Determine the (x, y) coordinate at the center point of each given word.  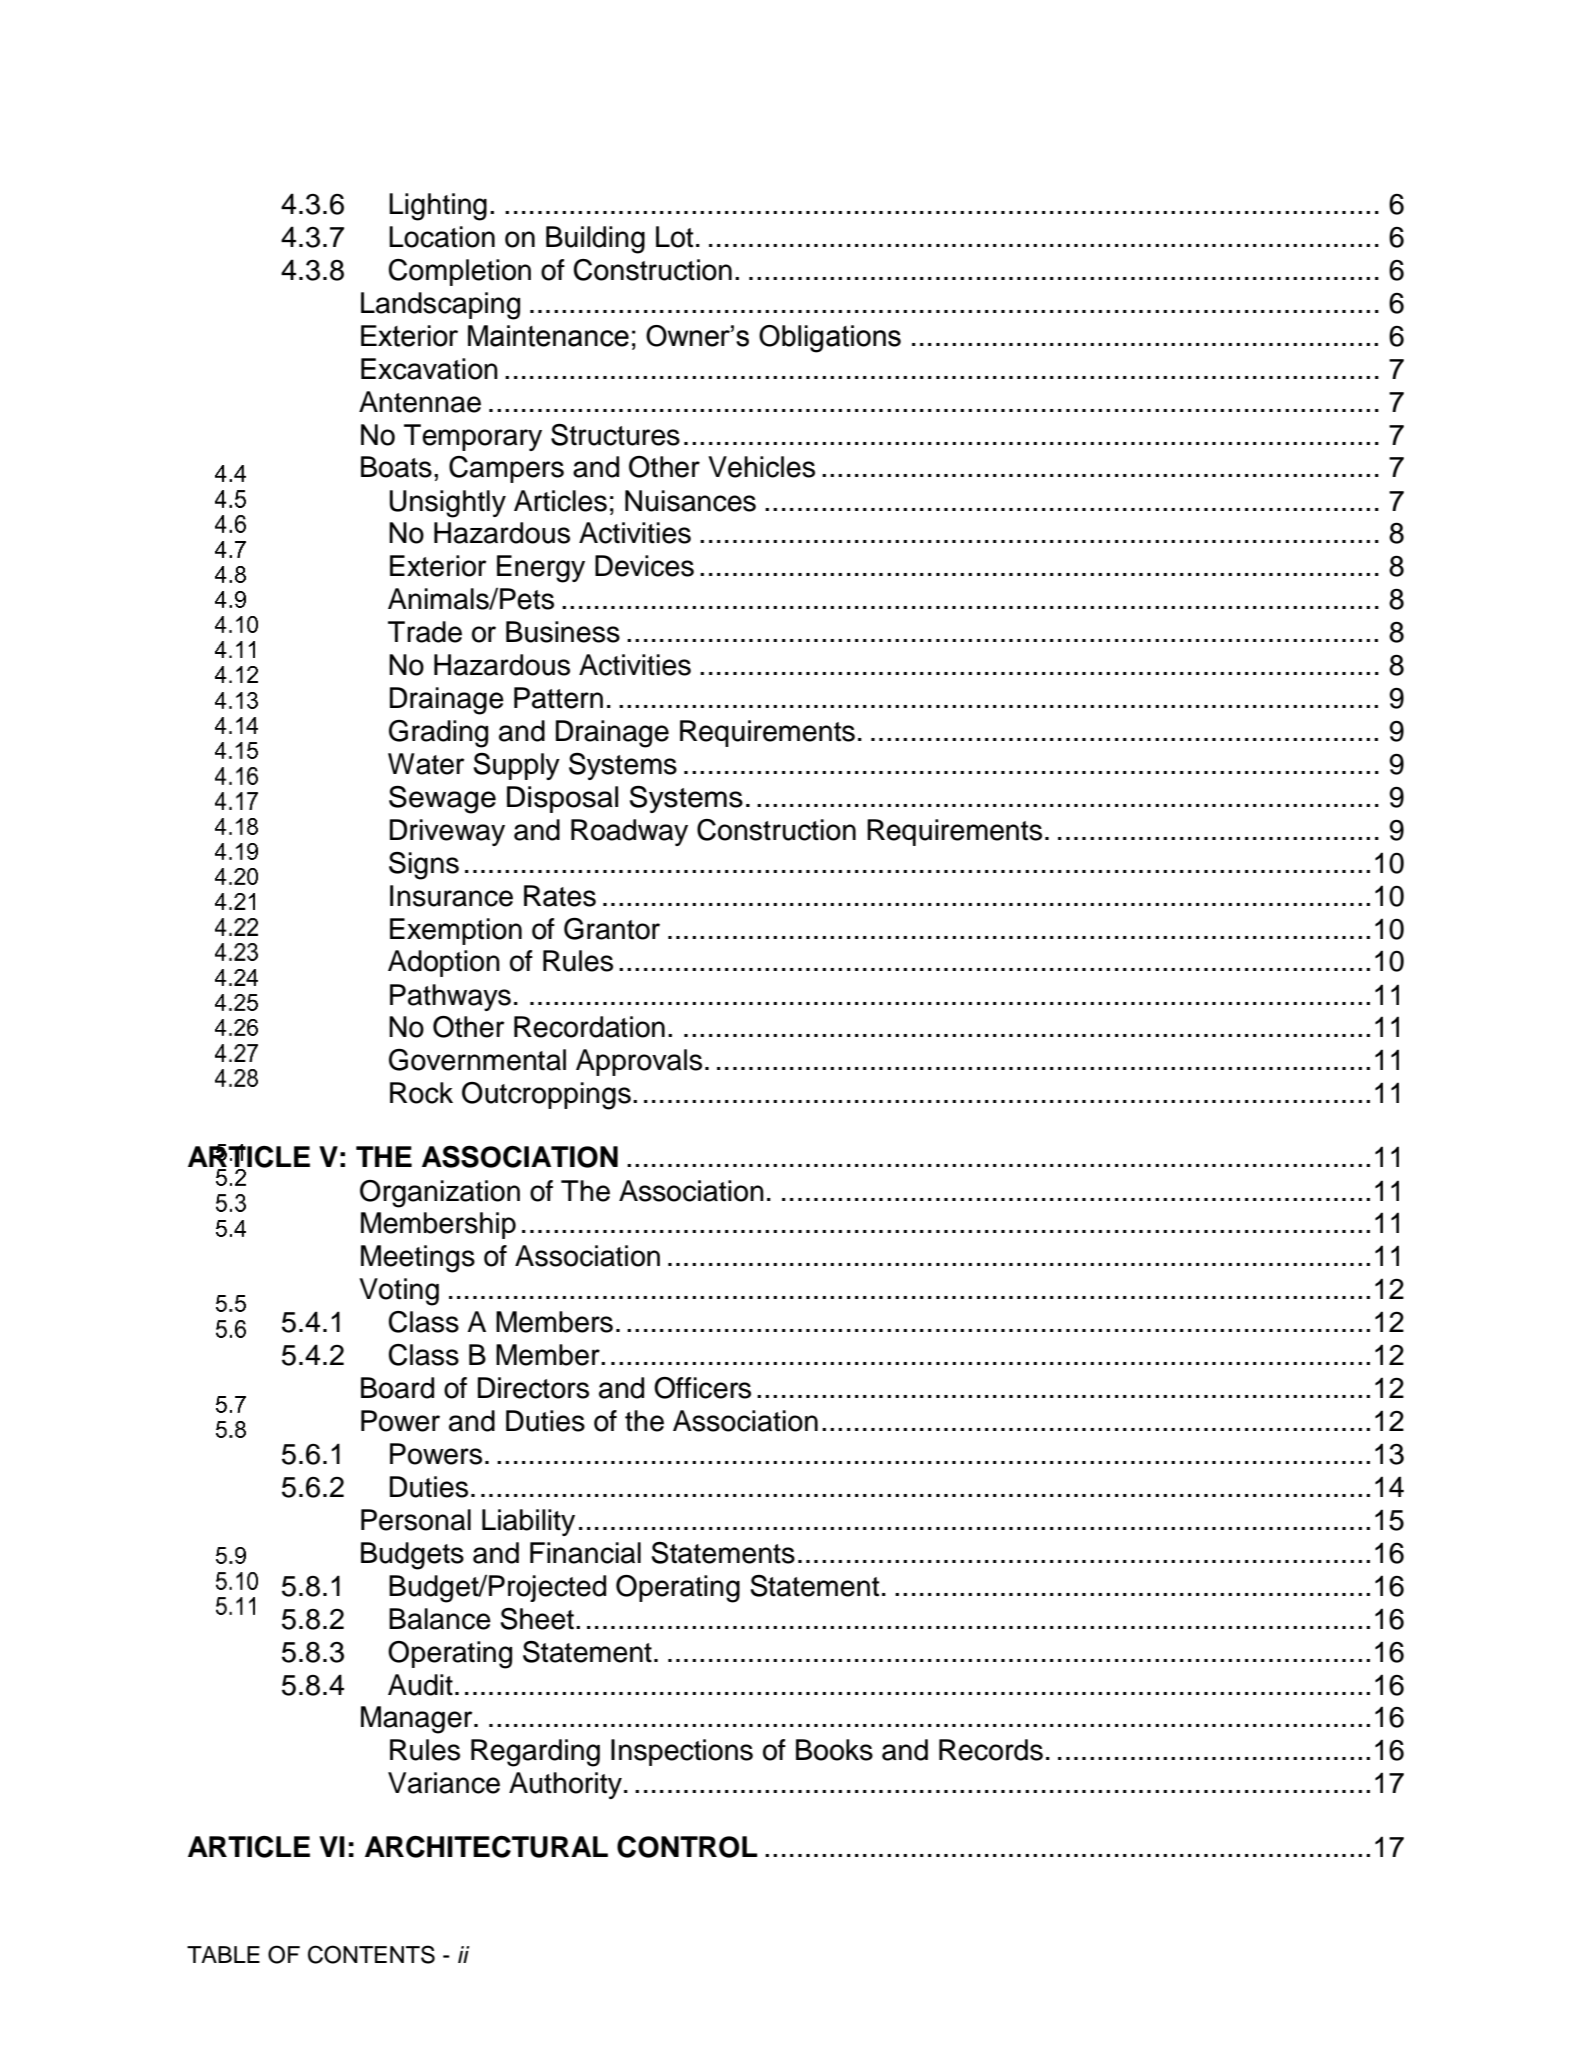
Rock (421, 1093)
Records (991, 1750)
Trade (425, 632)
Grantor (612, 929)
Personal (416, 1520)
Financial (585, 1553)
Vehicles (761, 467)
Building (595, 240)
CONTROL (687, 1847)
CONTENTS (371, 1954)
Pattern (558, 698)
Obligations (830, 339)
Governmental (477, 1060)
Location (442, 237)
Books (834, 1750)
